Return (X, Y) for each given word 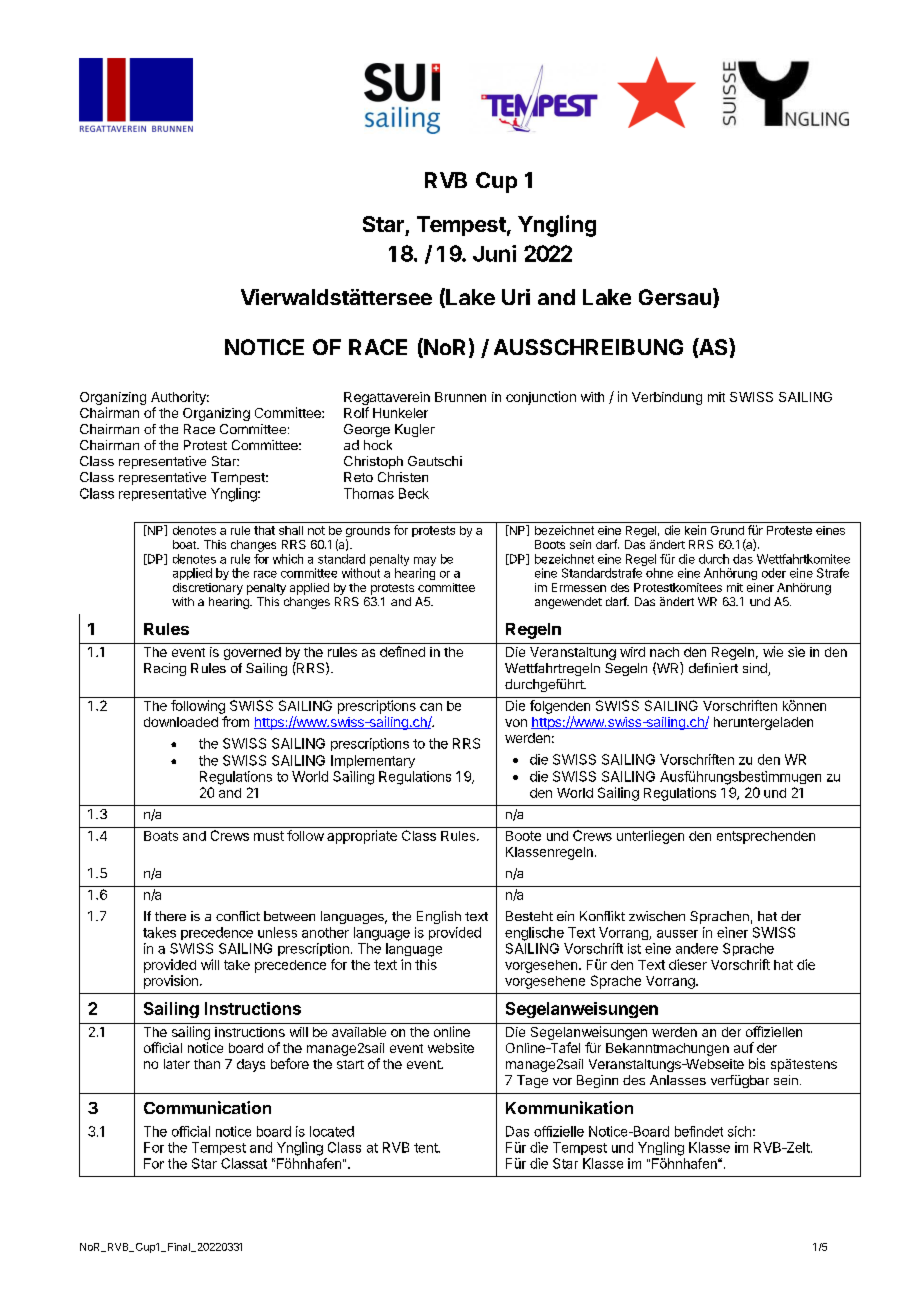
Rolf (356, 412)
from (235, 721)
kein (695, 530)
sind (756, 669)
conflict (238, 916)
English (439, 917)
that (264, 530)
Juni (494, 253)
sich (739, 1131)
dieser (688, 964)
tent (427, 1148)
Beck (414, 493)
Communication (207, 1107)
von (516, 723)
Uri (516, 297)
